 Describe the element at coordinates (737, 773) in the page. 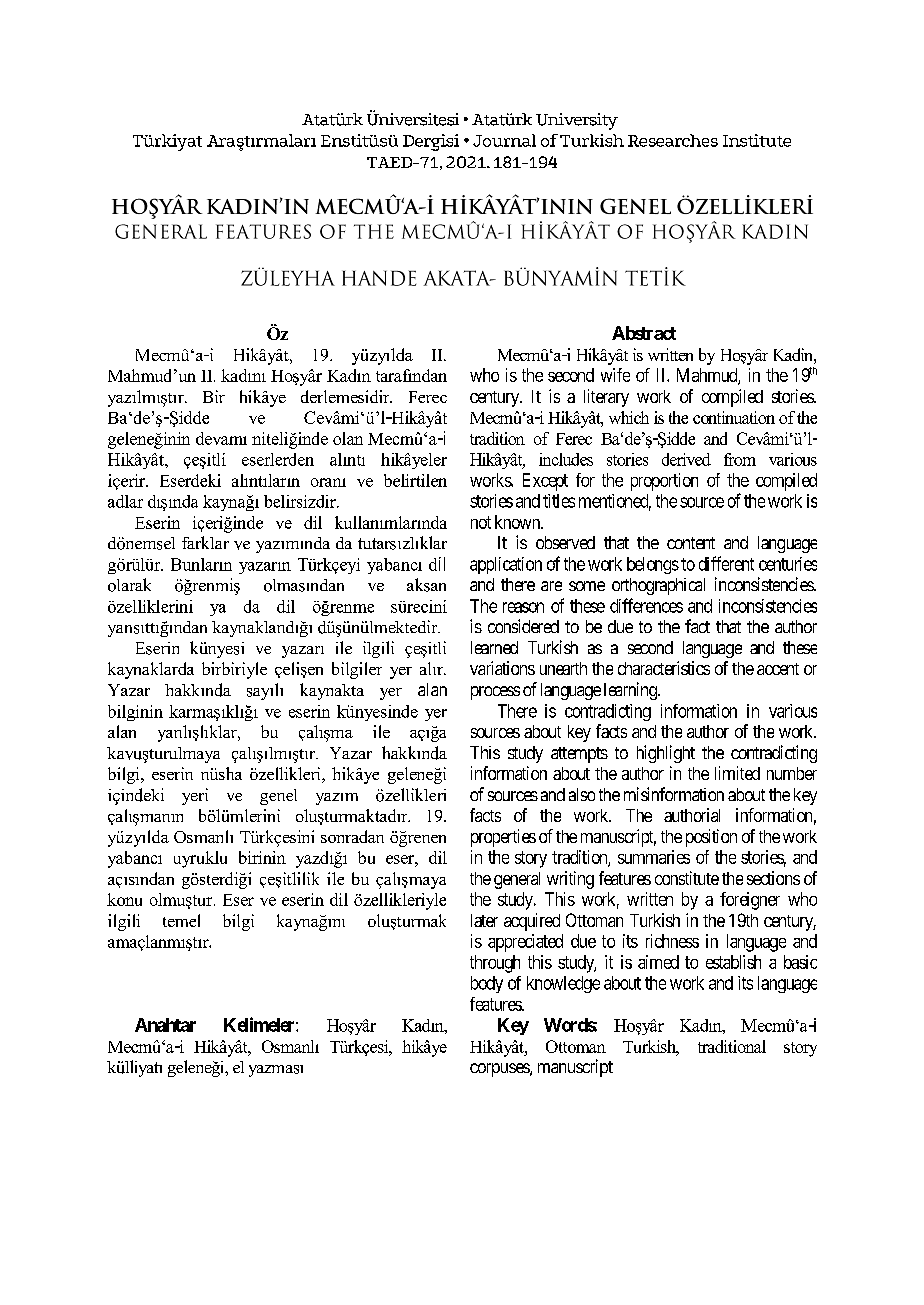

I see `limited` at that location.
